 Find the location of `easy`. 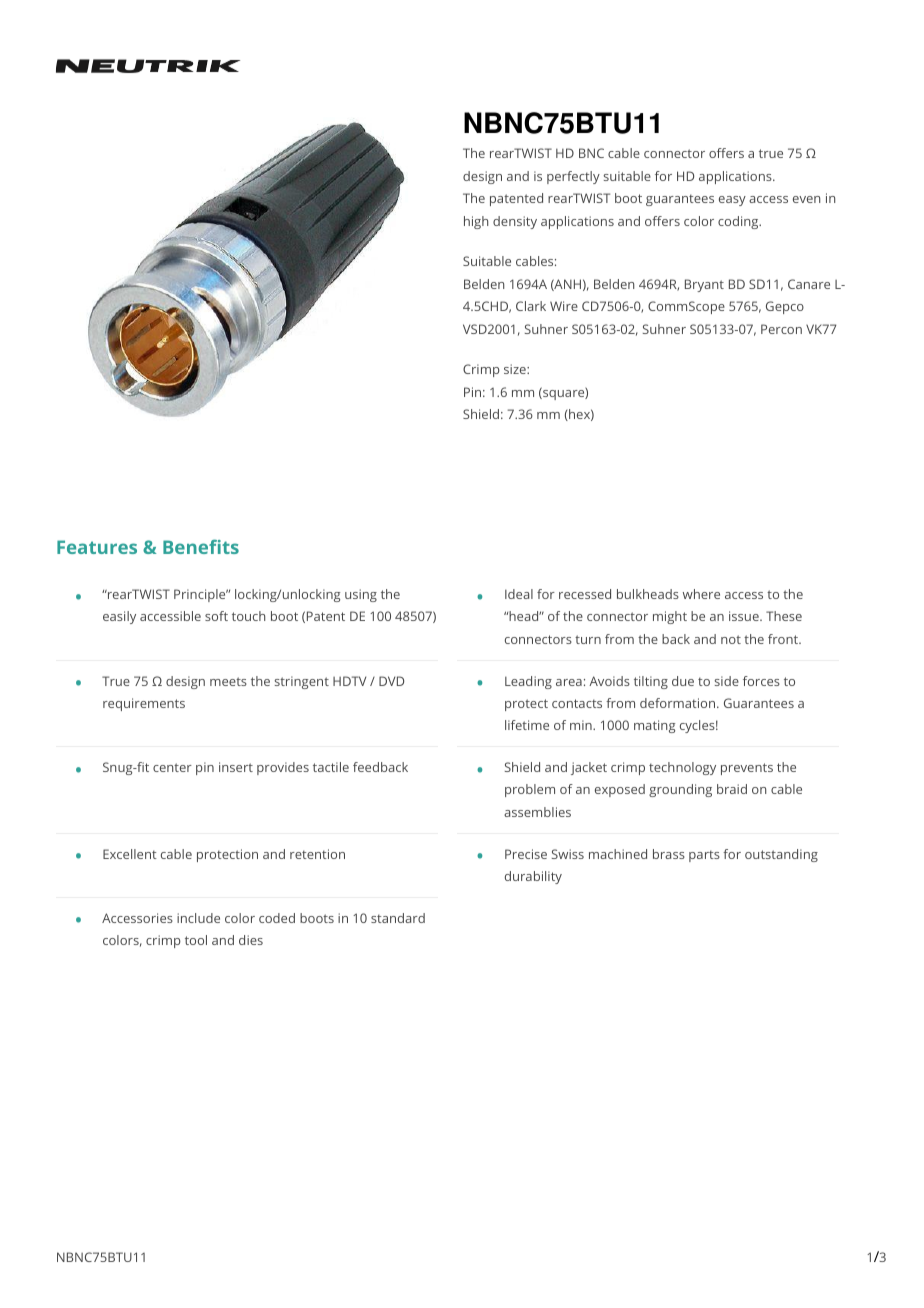

easy is located at coordinates (732, 201).
